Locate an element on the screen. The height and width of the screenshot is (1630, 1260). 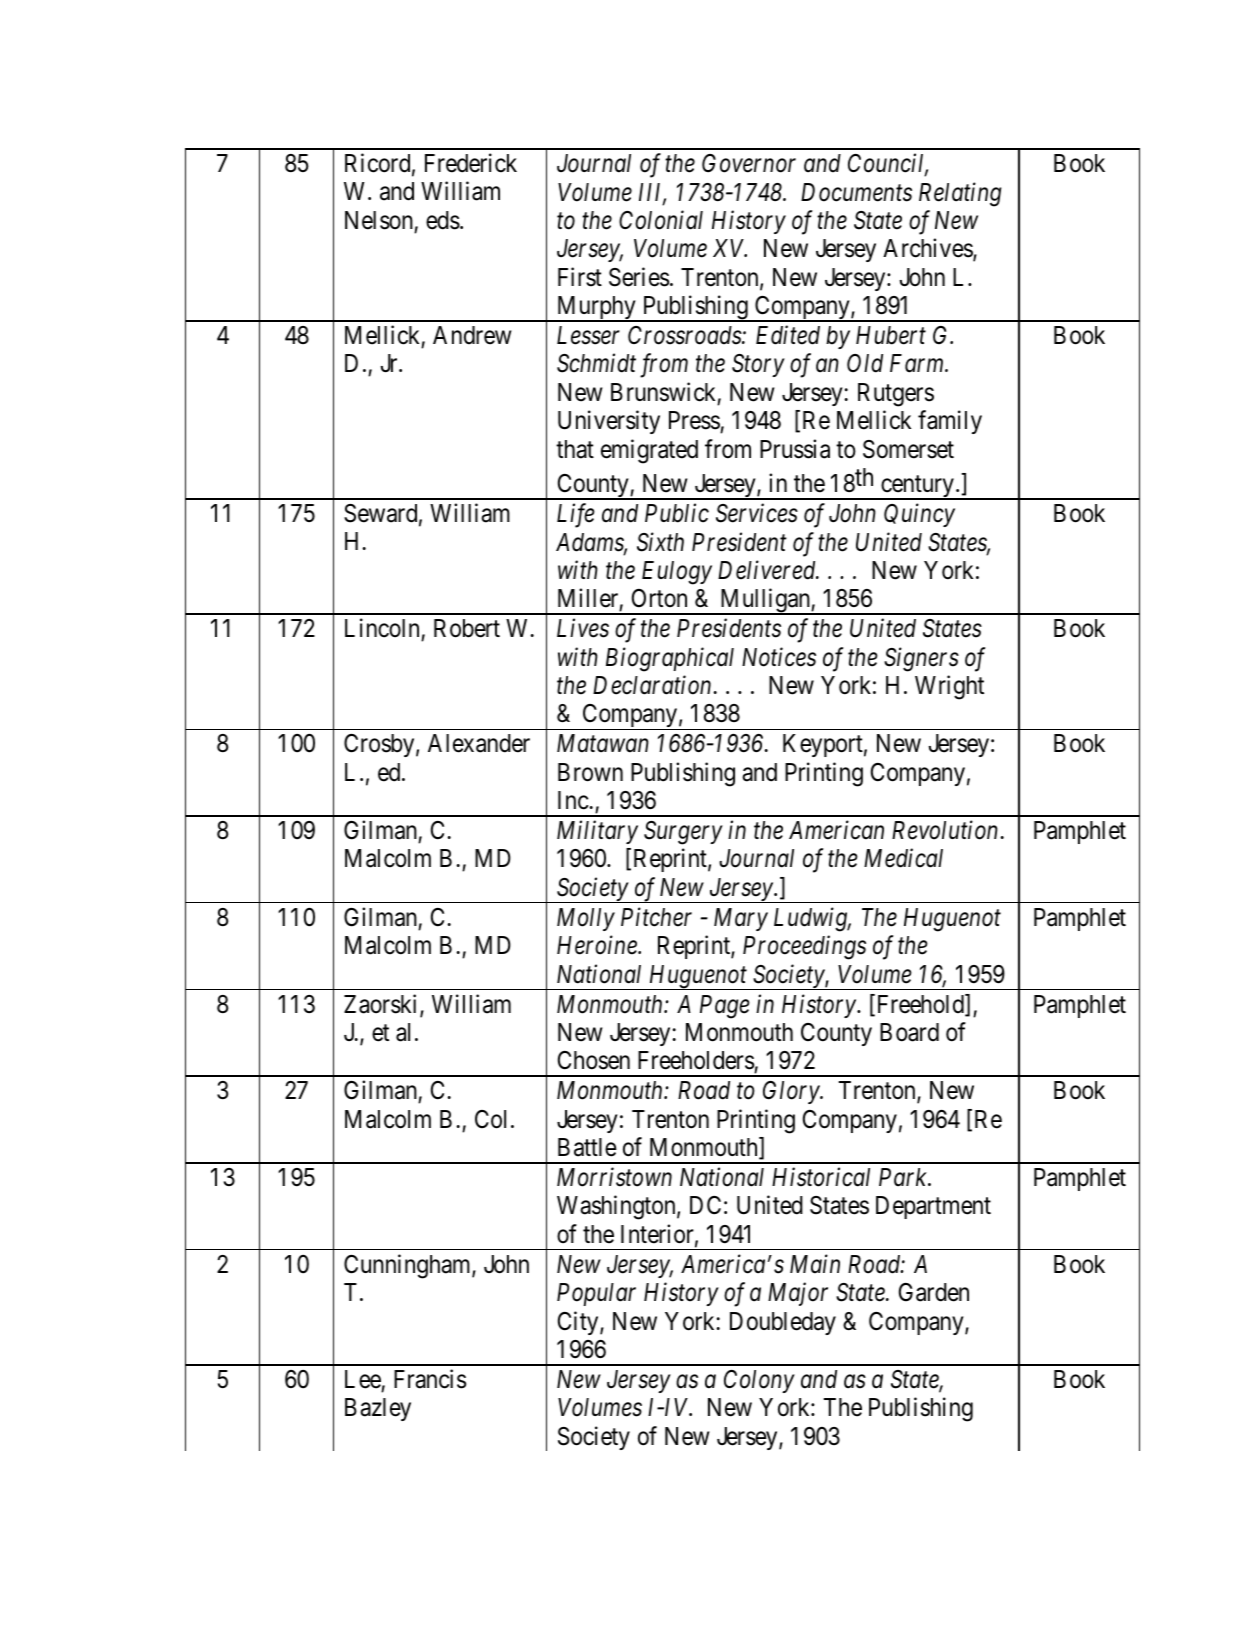
Page is located at coordinates (725, 1007).
